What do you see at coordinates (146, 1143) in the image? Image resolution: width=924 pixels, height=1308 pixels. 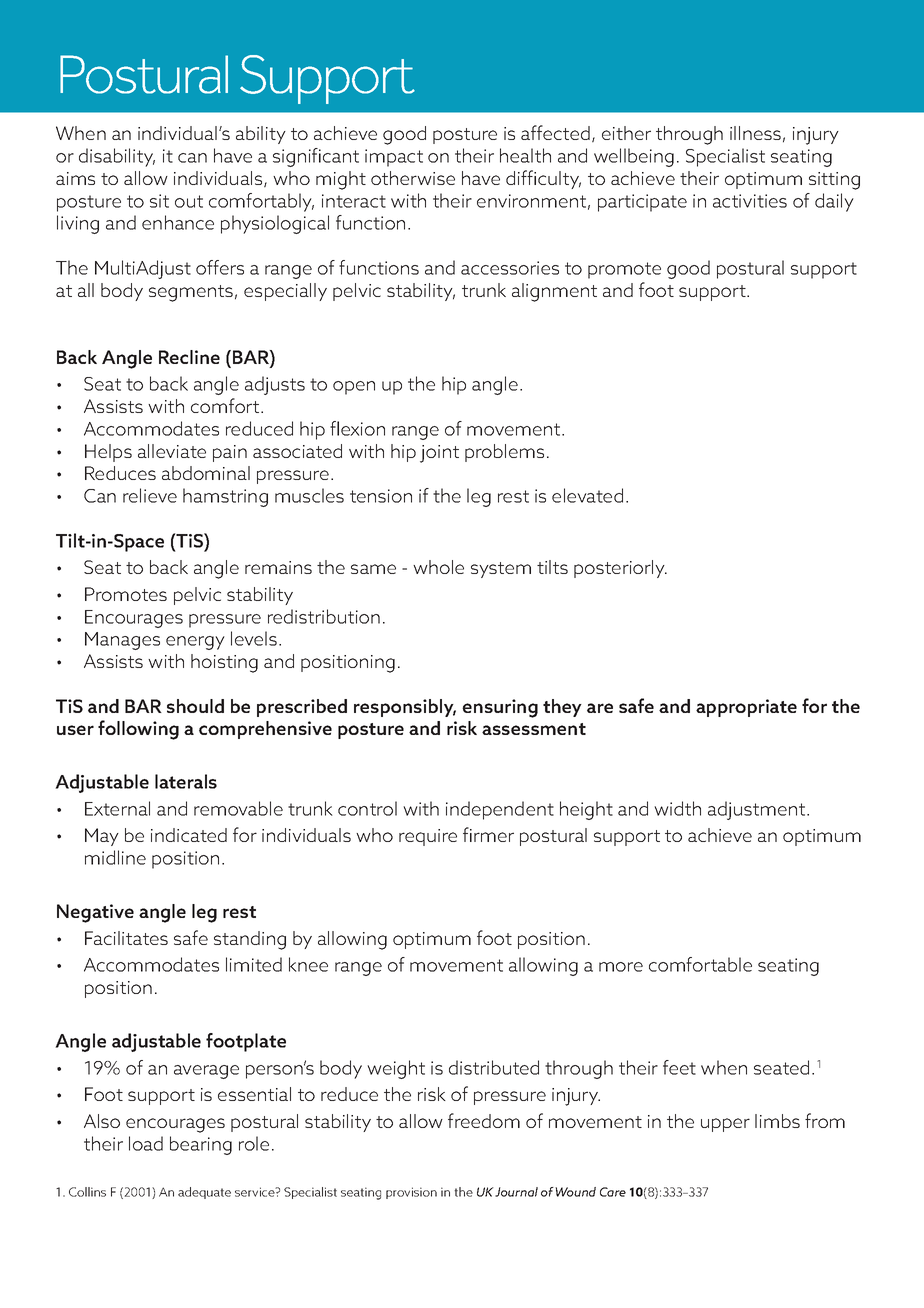 I see `load` at bounding box center [146, 1143].
